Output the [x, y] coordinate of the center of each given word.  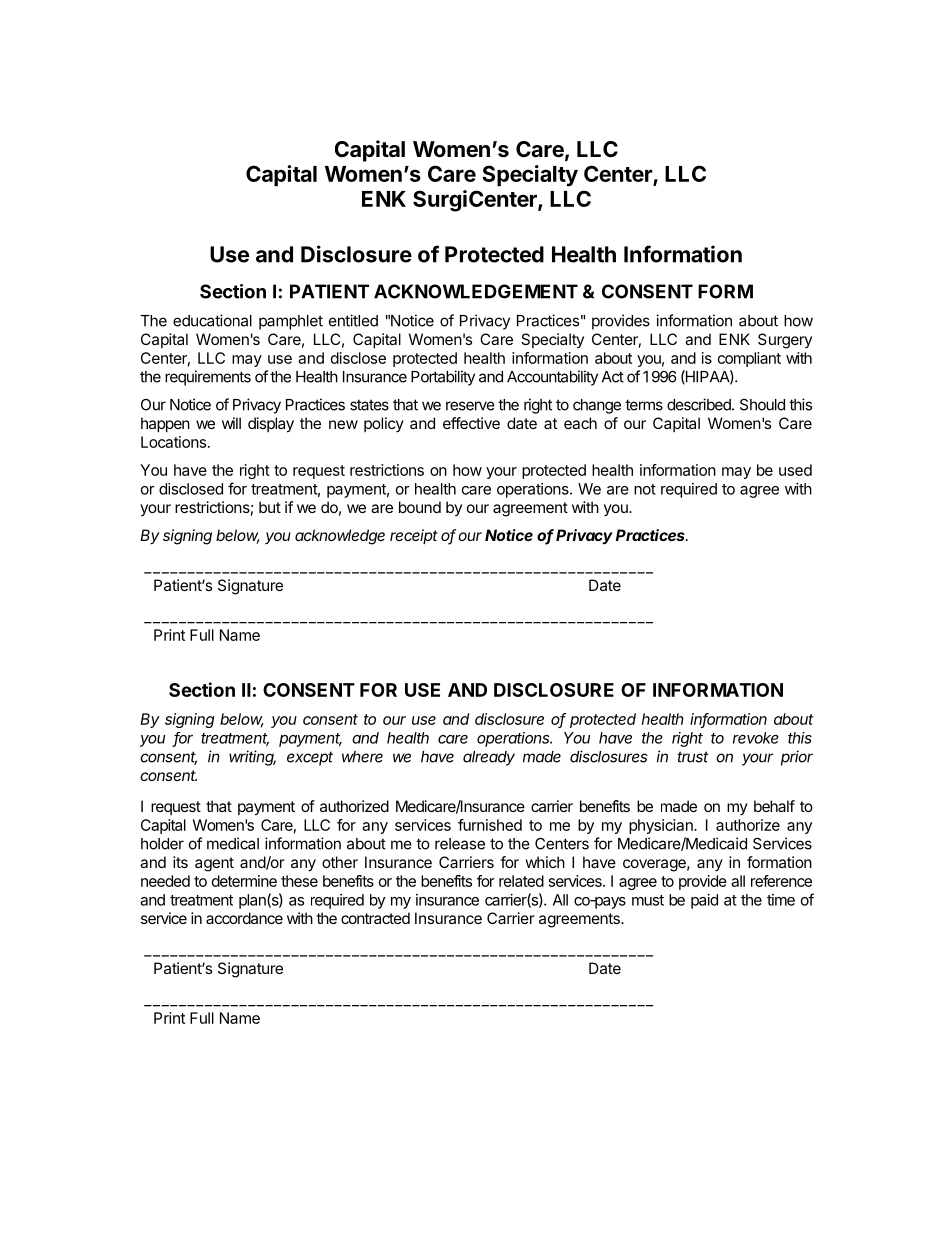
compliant [749, 359]
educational [212, 320]
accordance [244, 918]
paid [704, 901]
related [521, 881]
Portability [443, 378]
